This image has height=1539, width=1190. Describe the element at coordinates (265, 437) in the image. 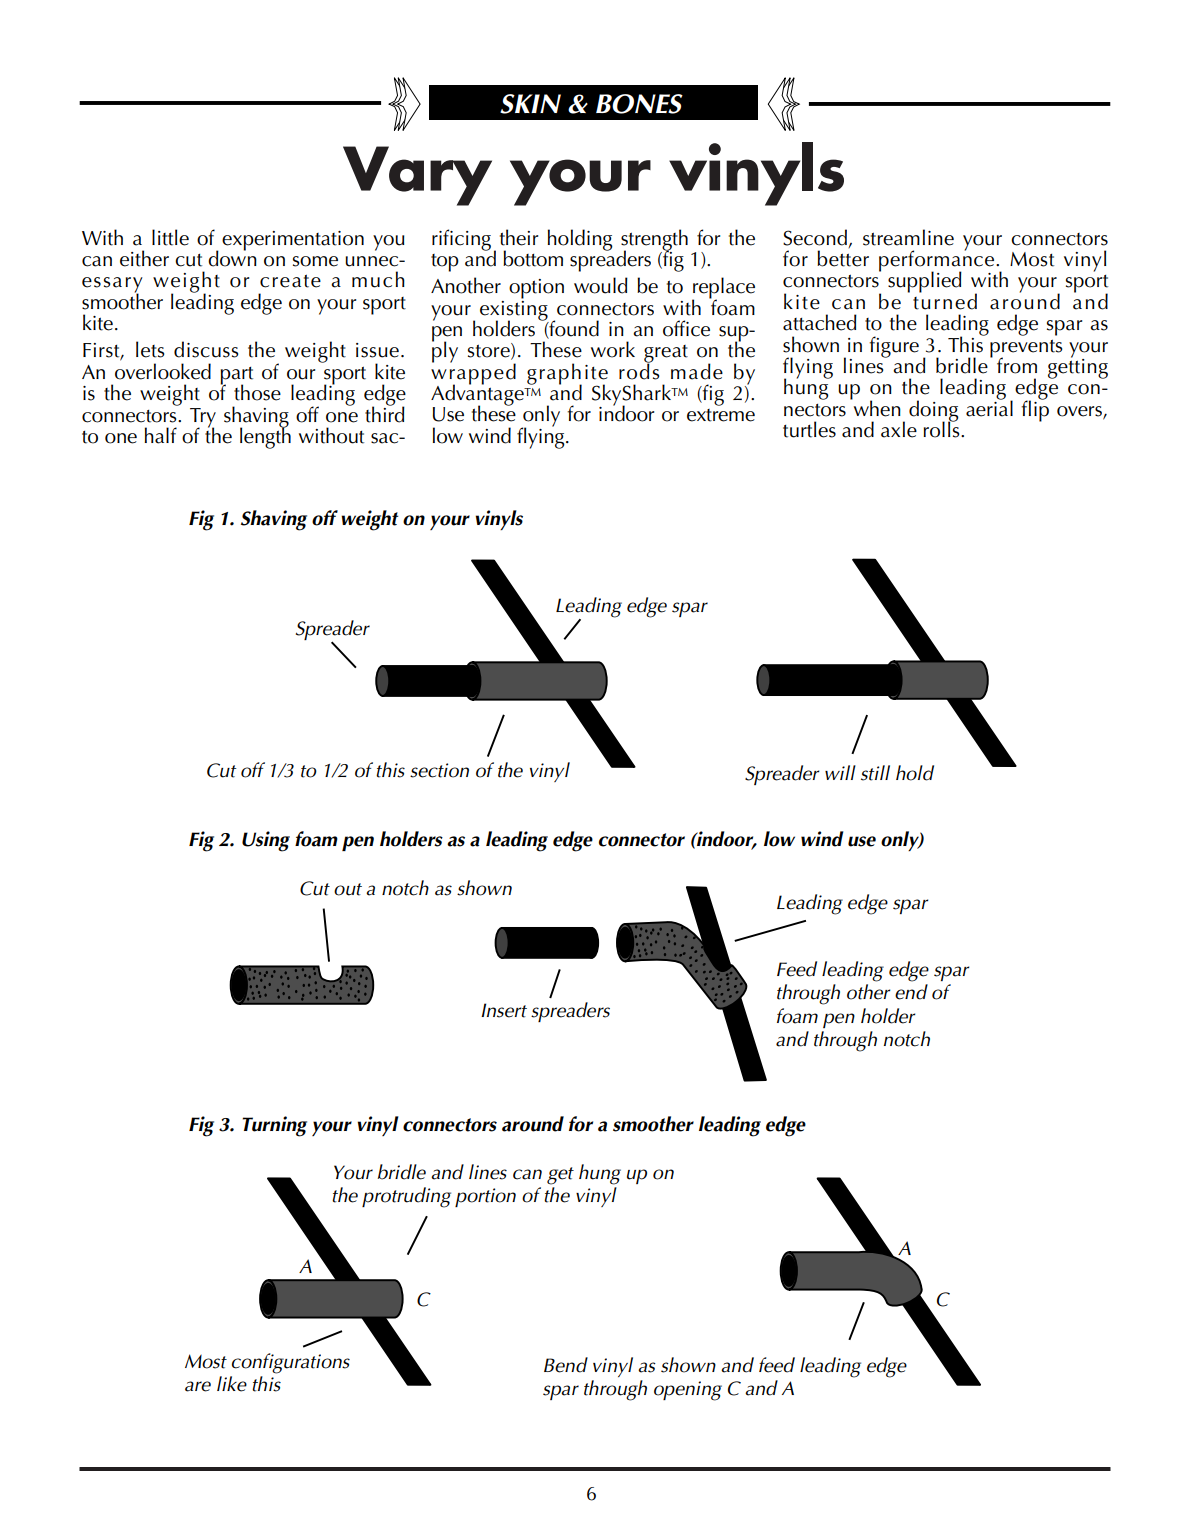

I see `length` at that location.
